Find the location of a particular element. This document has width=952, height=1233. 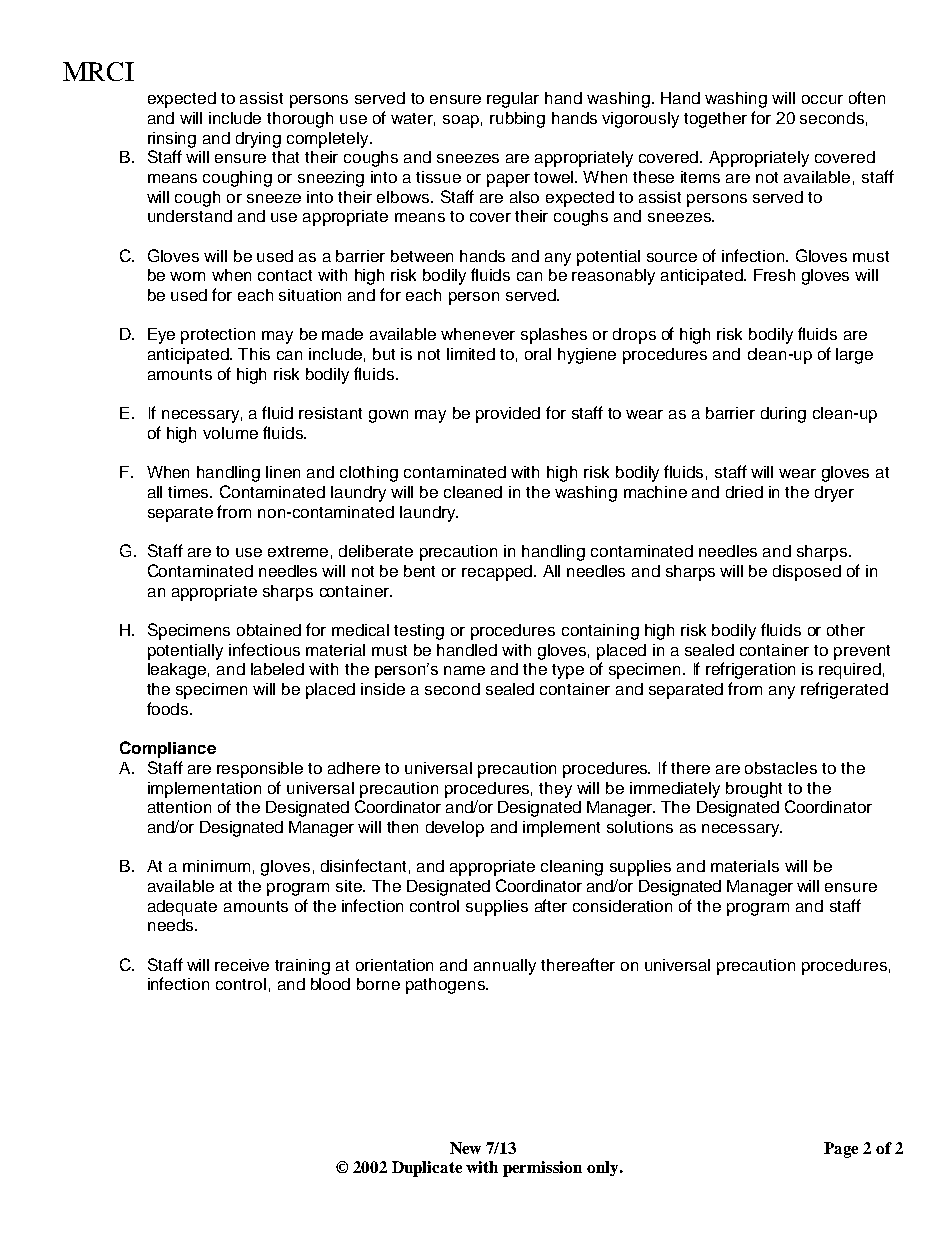

permission is located at coordinates (542, 1169).
